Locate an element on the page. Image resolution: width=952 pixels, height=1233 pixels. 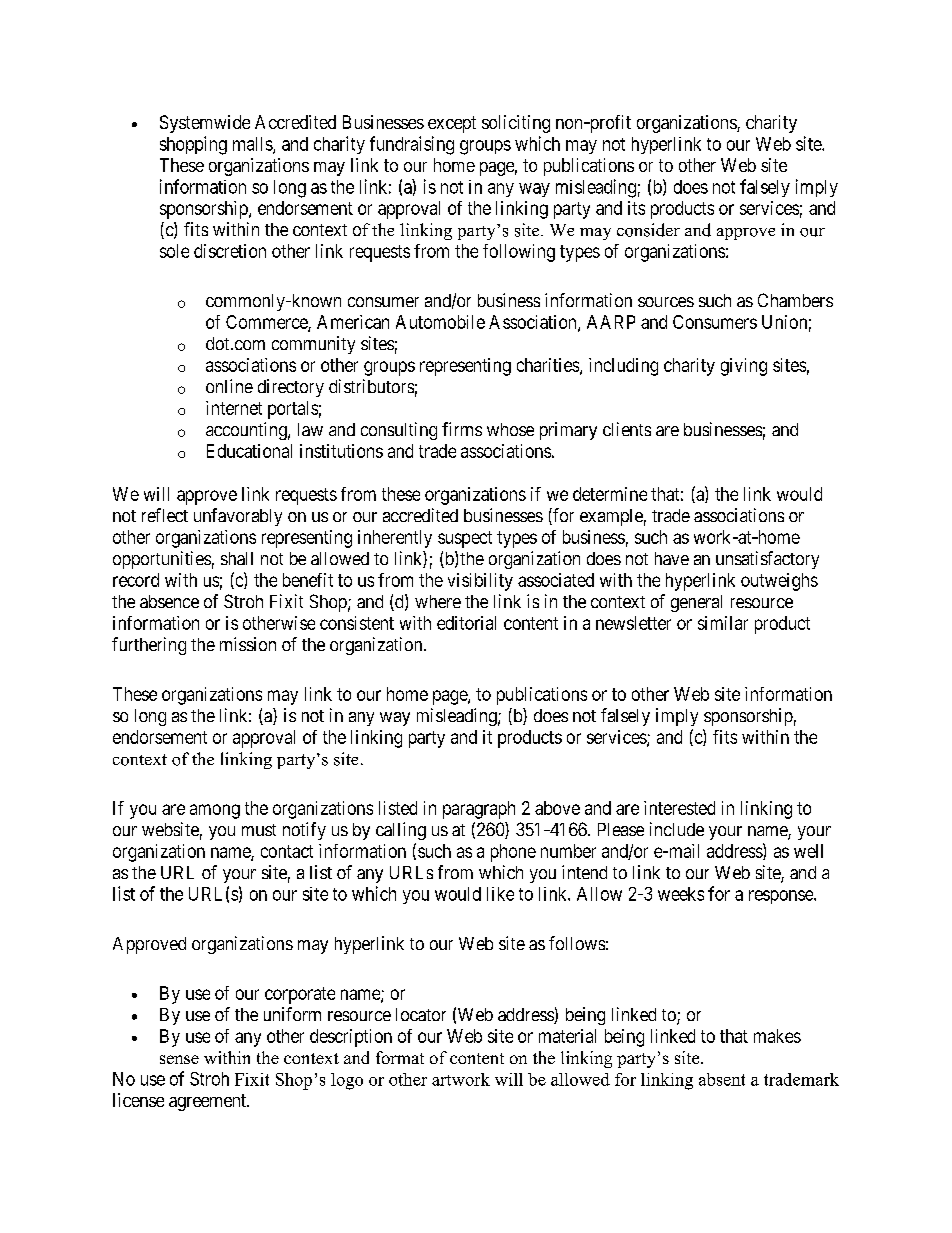
editorial is located at coordinates (466, 623).
